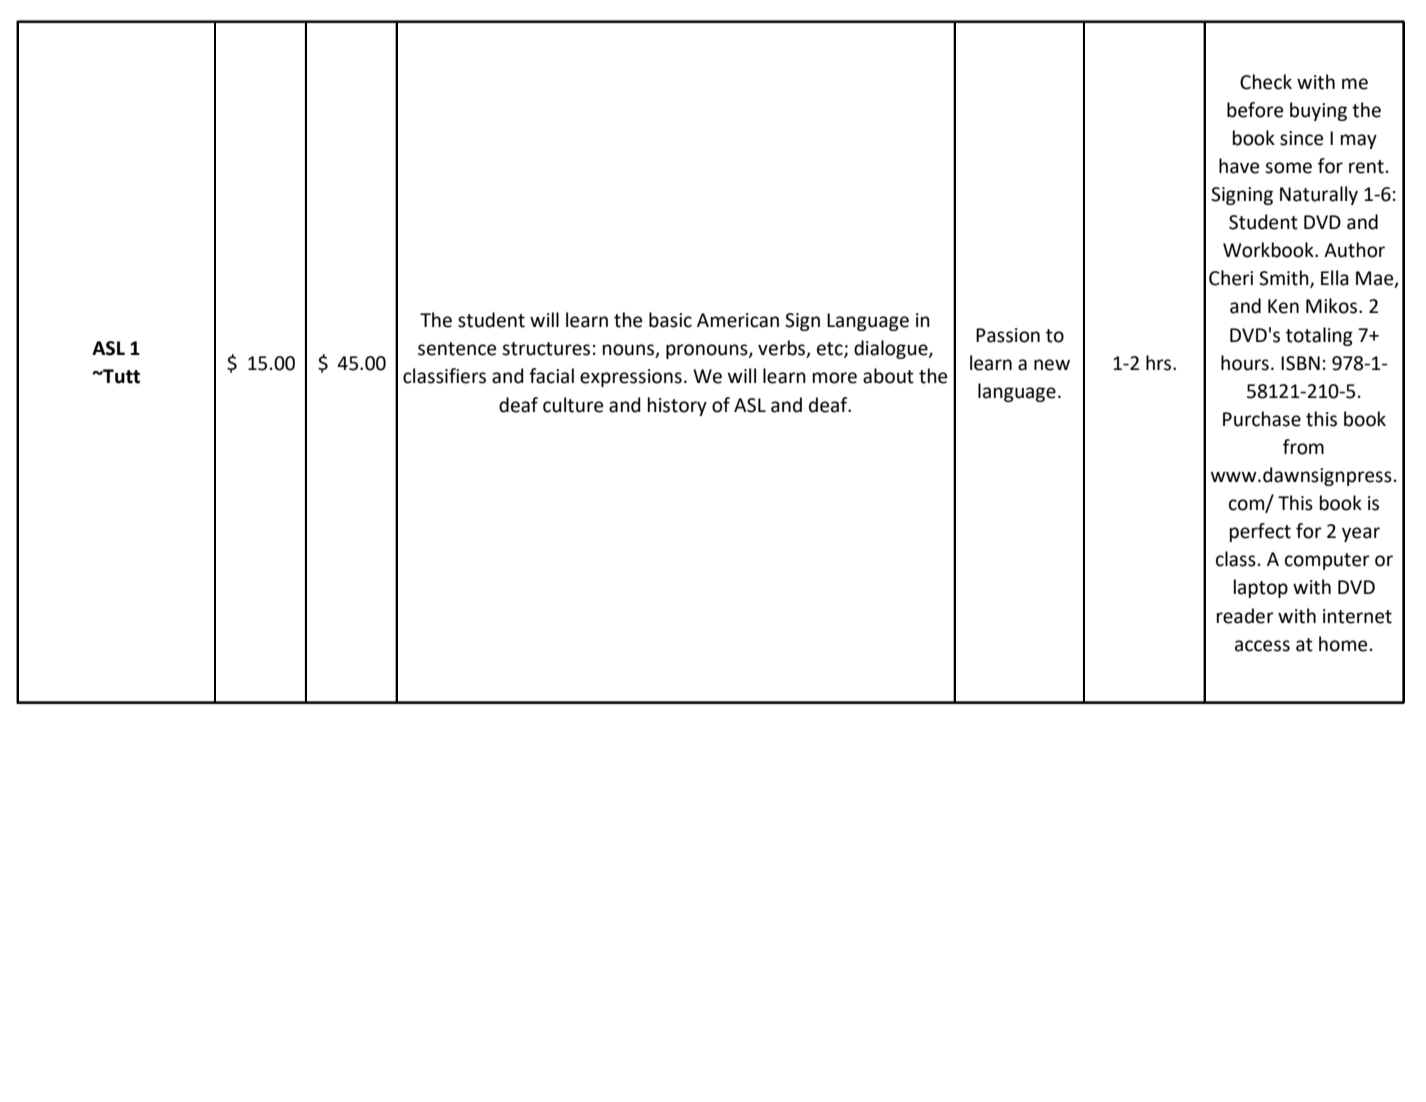 This screenshot has width=1426, height=1102. What do you see at coordinates (1255, 110) in the screenshot?
I see `before` at bounding box center [1255, 110].
